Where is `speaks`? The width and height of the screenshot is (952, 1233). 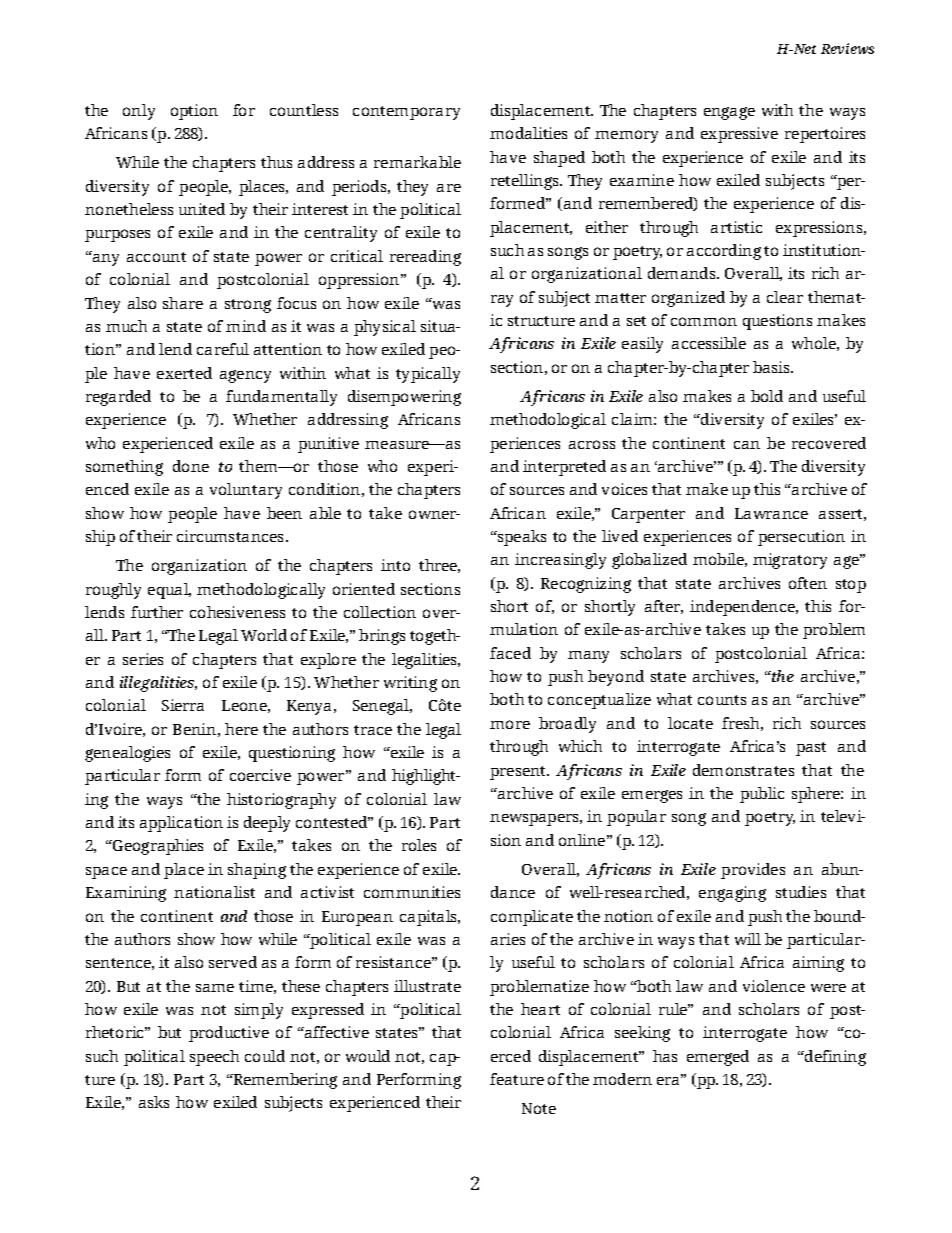 speaks is located at coordinates (521, 538).
